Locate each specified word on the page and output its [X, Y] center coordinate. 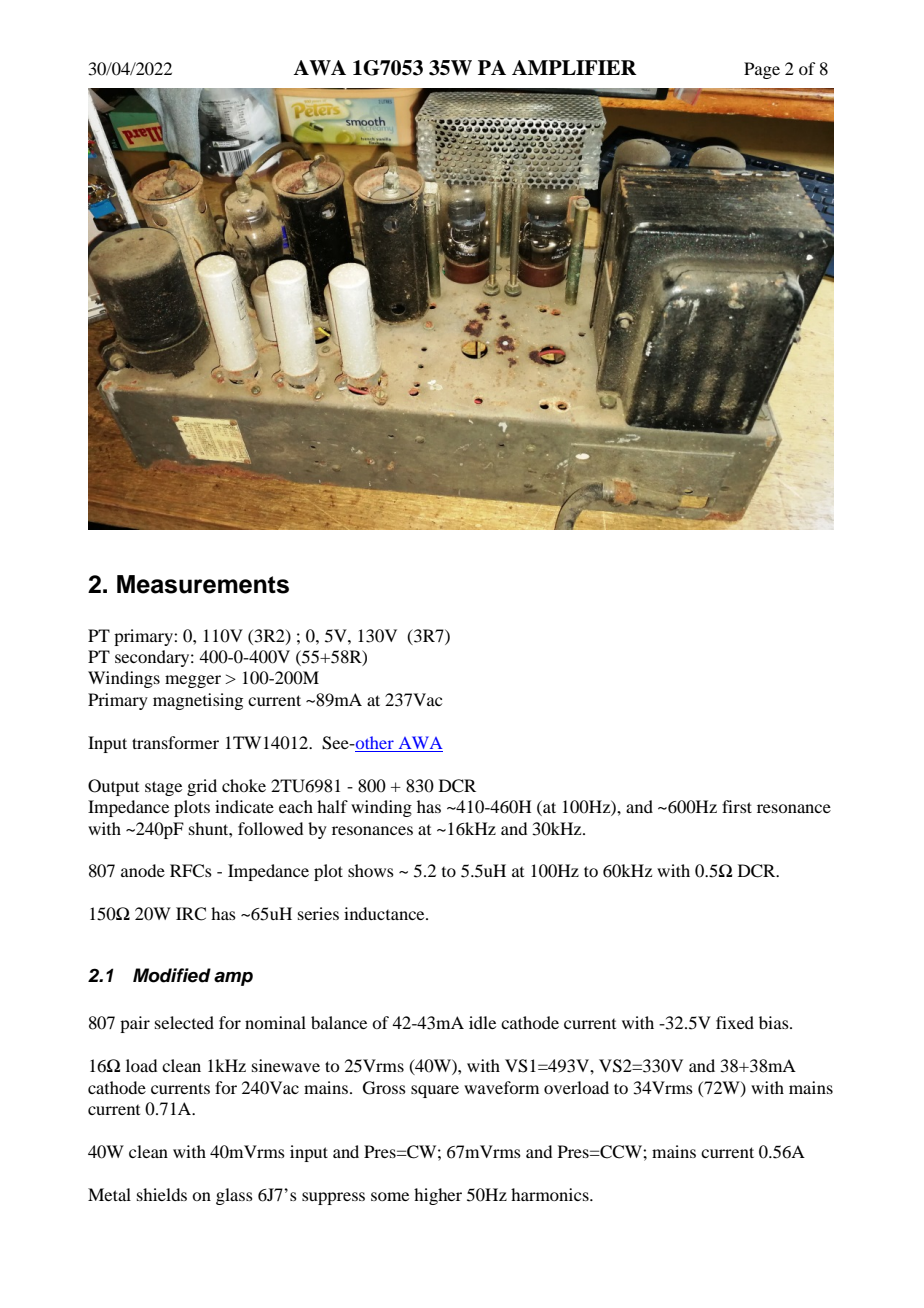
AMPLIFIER [574, 67]
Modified [172, 975]
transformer [175, 742]
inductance [385, 913]
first [737, 806]
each [296, 806]
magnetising [198, 701]
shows [371, 870]
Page [762, 70]
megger [193, 681]
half [332, 806]
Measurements [203, 584]
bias [775, 1022]
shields [162, 1194]
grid [202, 787]
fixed [735, 1022]
